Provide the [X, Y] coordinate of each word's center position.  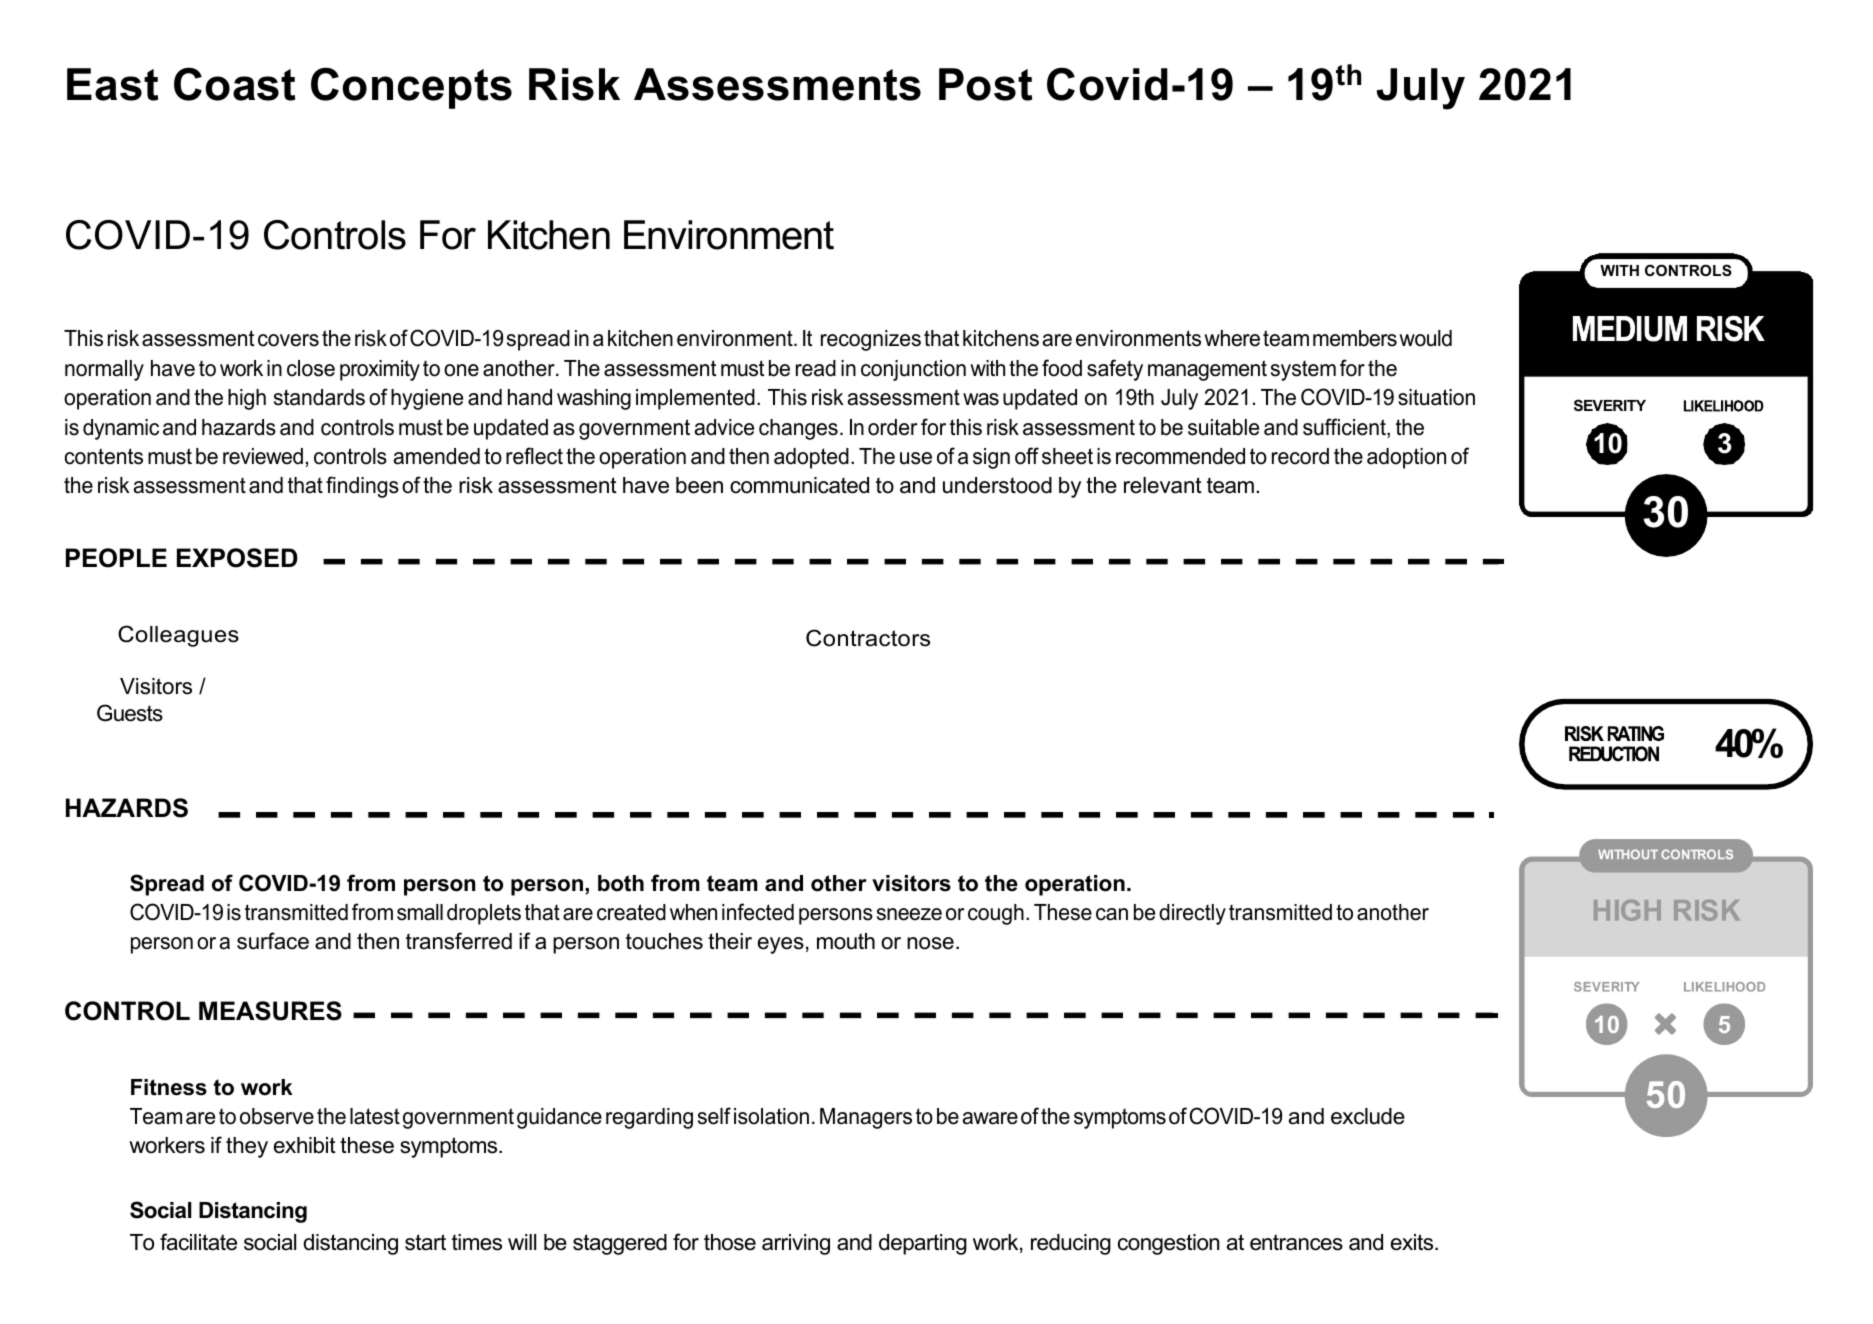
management [1207, 370]
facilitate [198, 1242]
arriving [796, 1244]
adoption [1406, 458]
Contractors [868, 638]
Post [985, 84]
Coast [234, 84]
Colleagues [178, 636]
